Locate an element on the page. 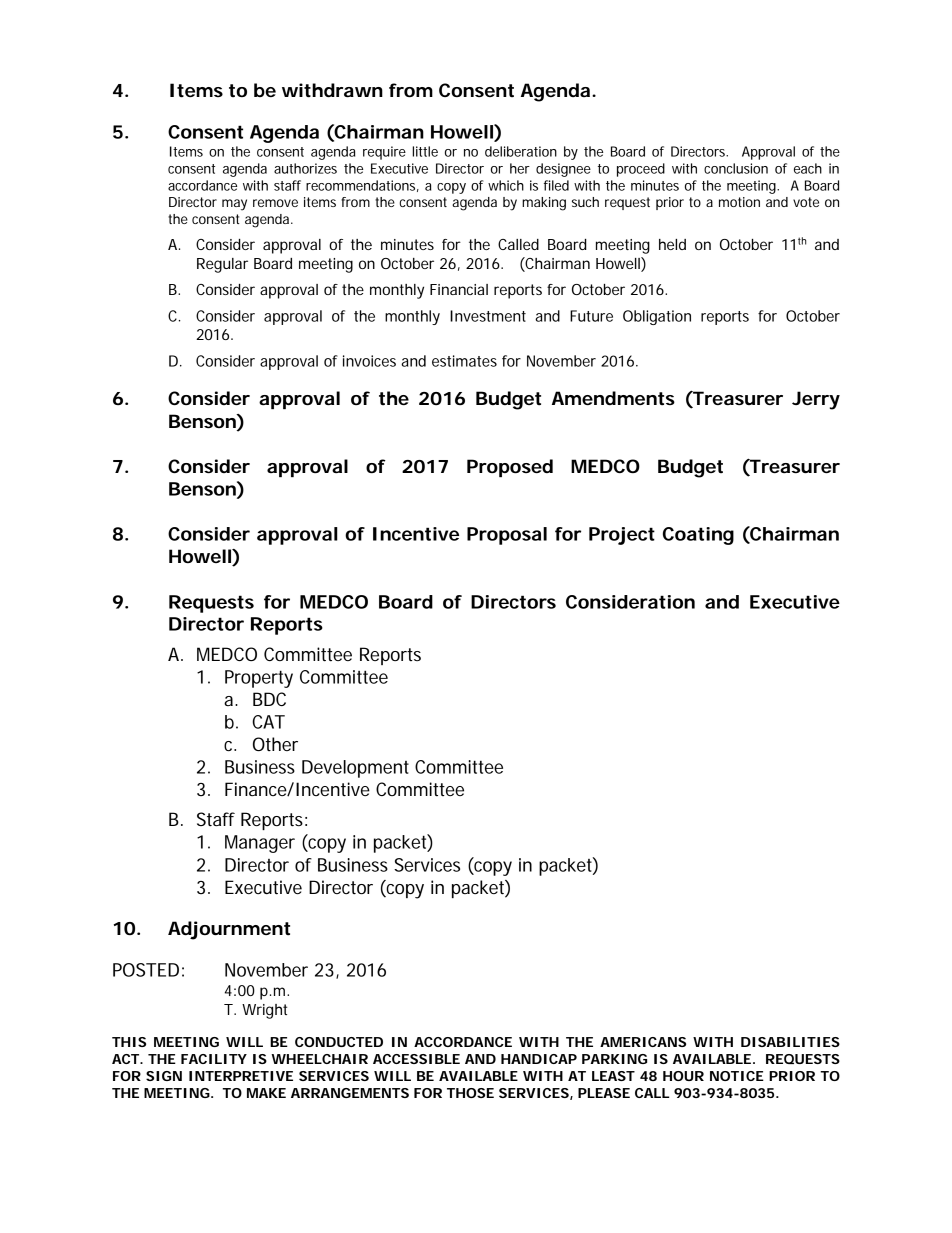 This document has width=952, height=1233. Project is located at coordinates (622, 536).
